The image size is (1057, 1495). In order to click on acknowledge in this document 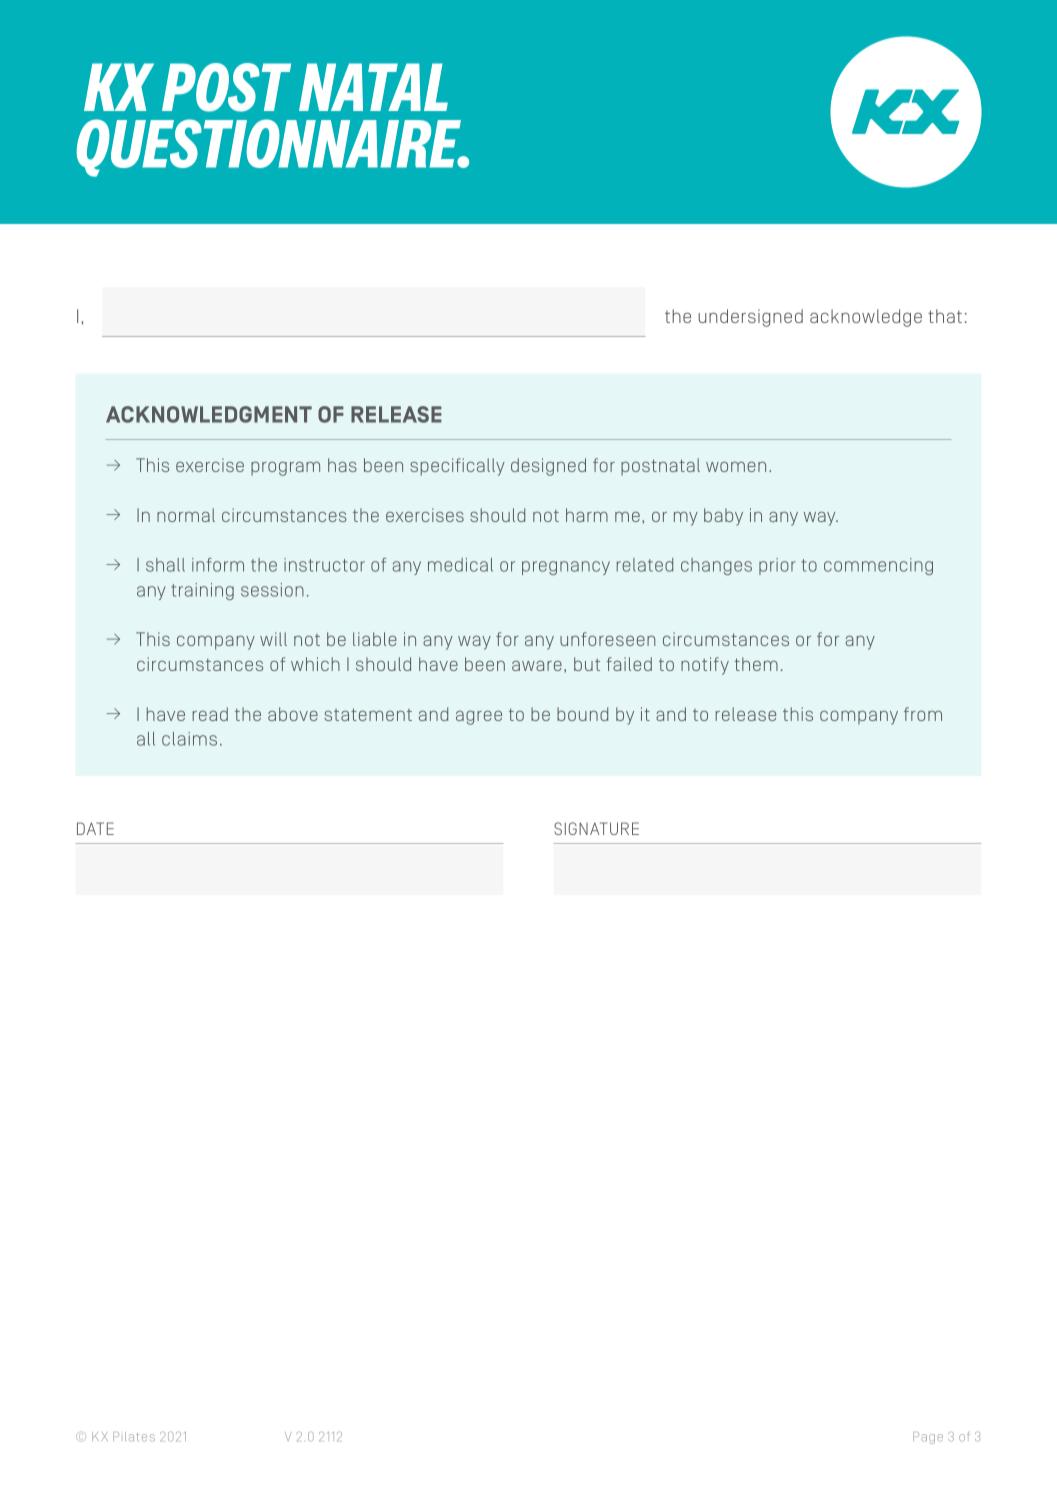, I will do `click(866, 318)`.
